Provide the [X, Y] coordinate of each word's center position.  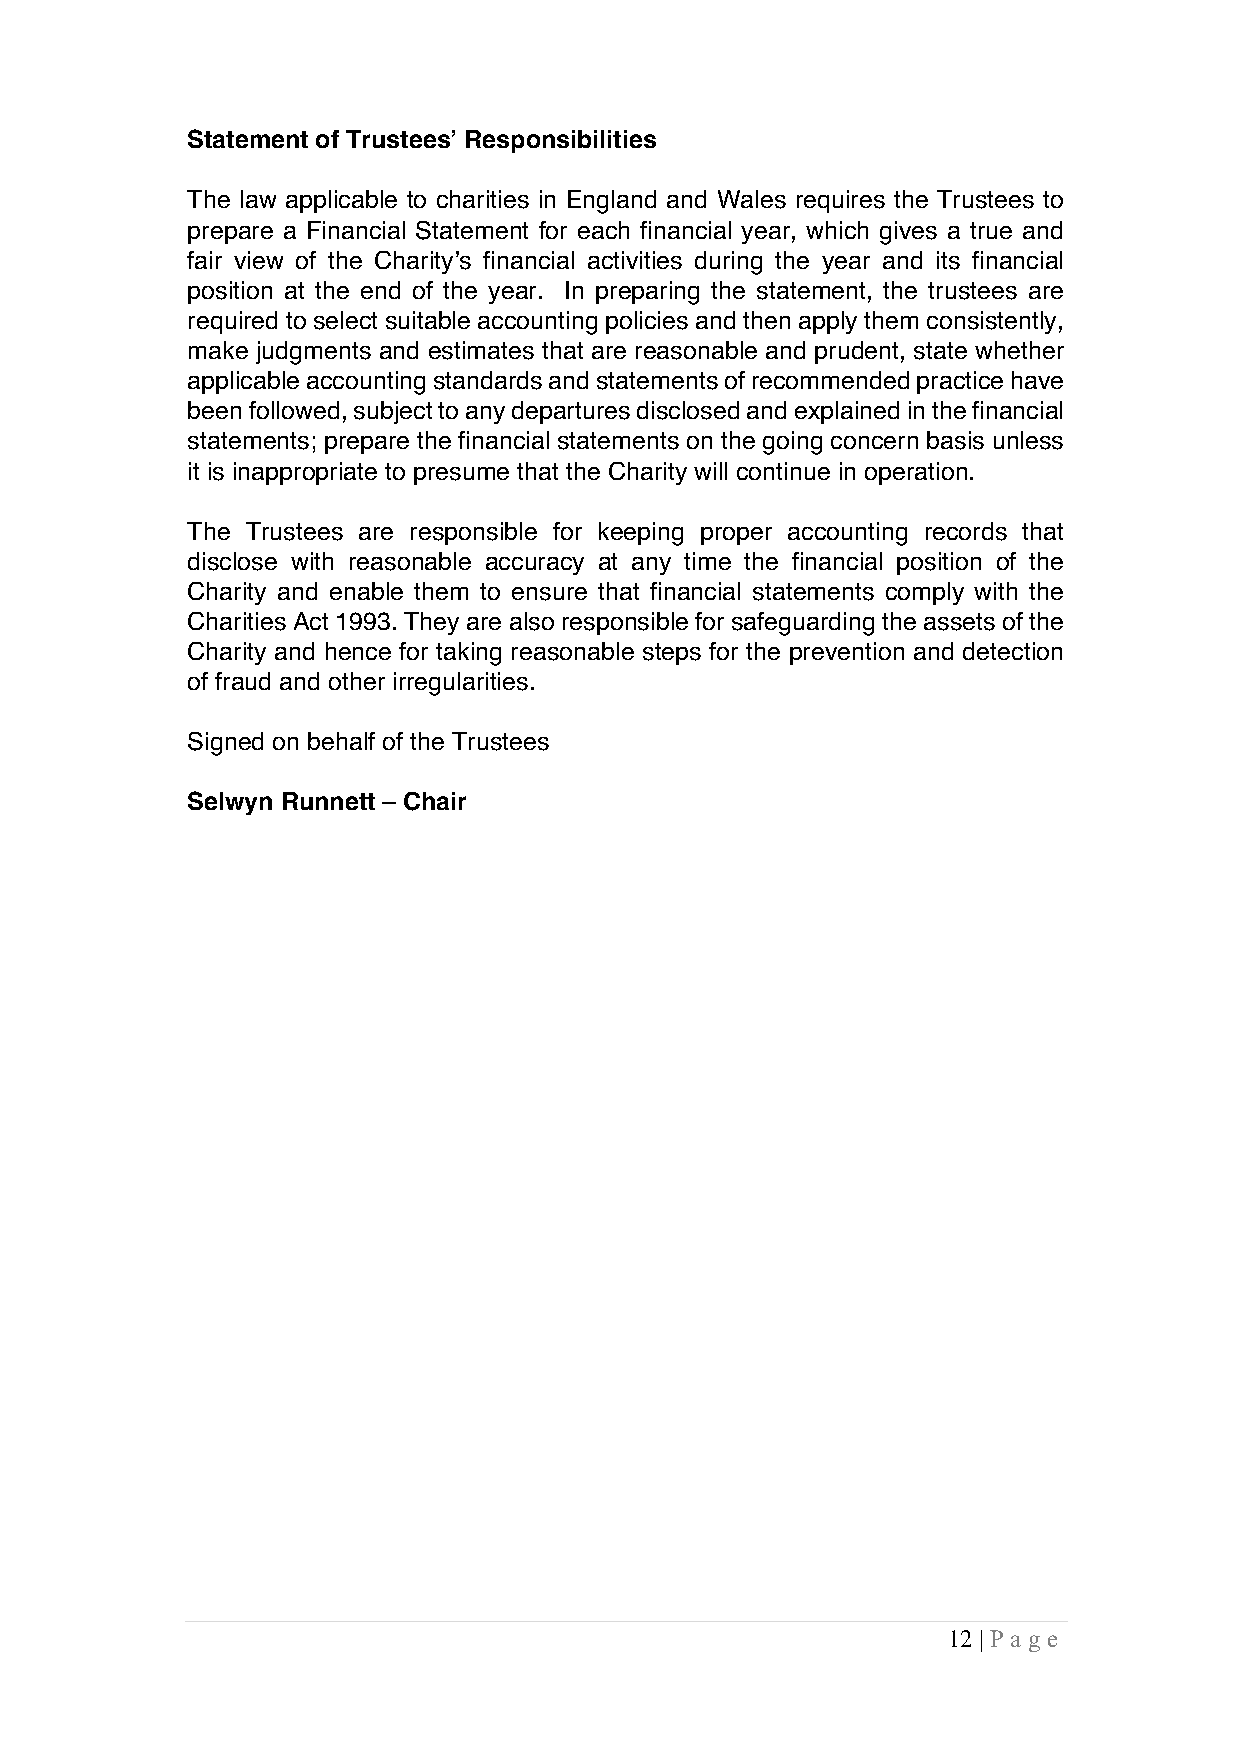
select [345, 320]
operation [916, 473]
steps [672, 654]
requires [841, 201]
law [258, 199]
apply [828, 322]
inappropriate [305, 473]
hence [358, 651]
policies [647, 322]
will [710, 471]
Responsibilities [561, 141]
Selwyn [230, 803]
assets [959, 622]
